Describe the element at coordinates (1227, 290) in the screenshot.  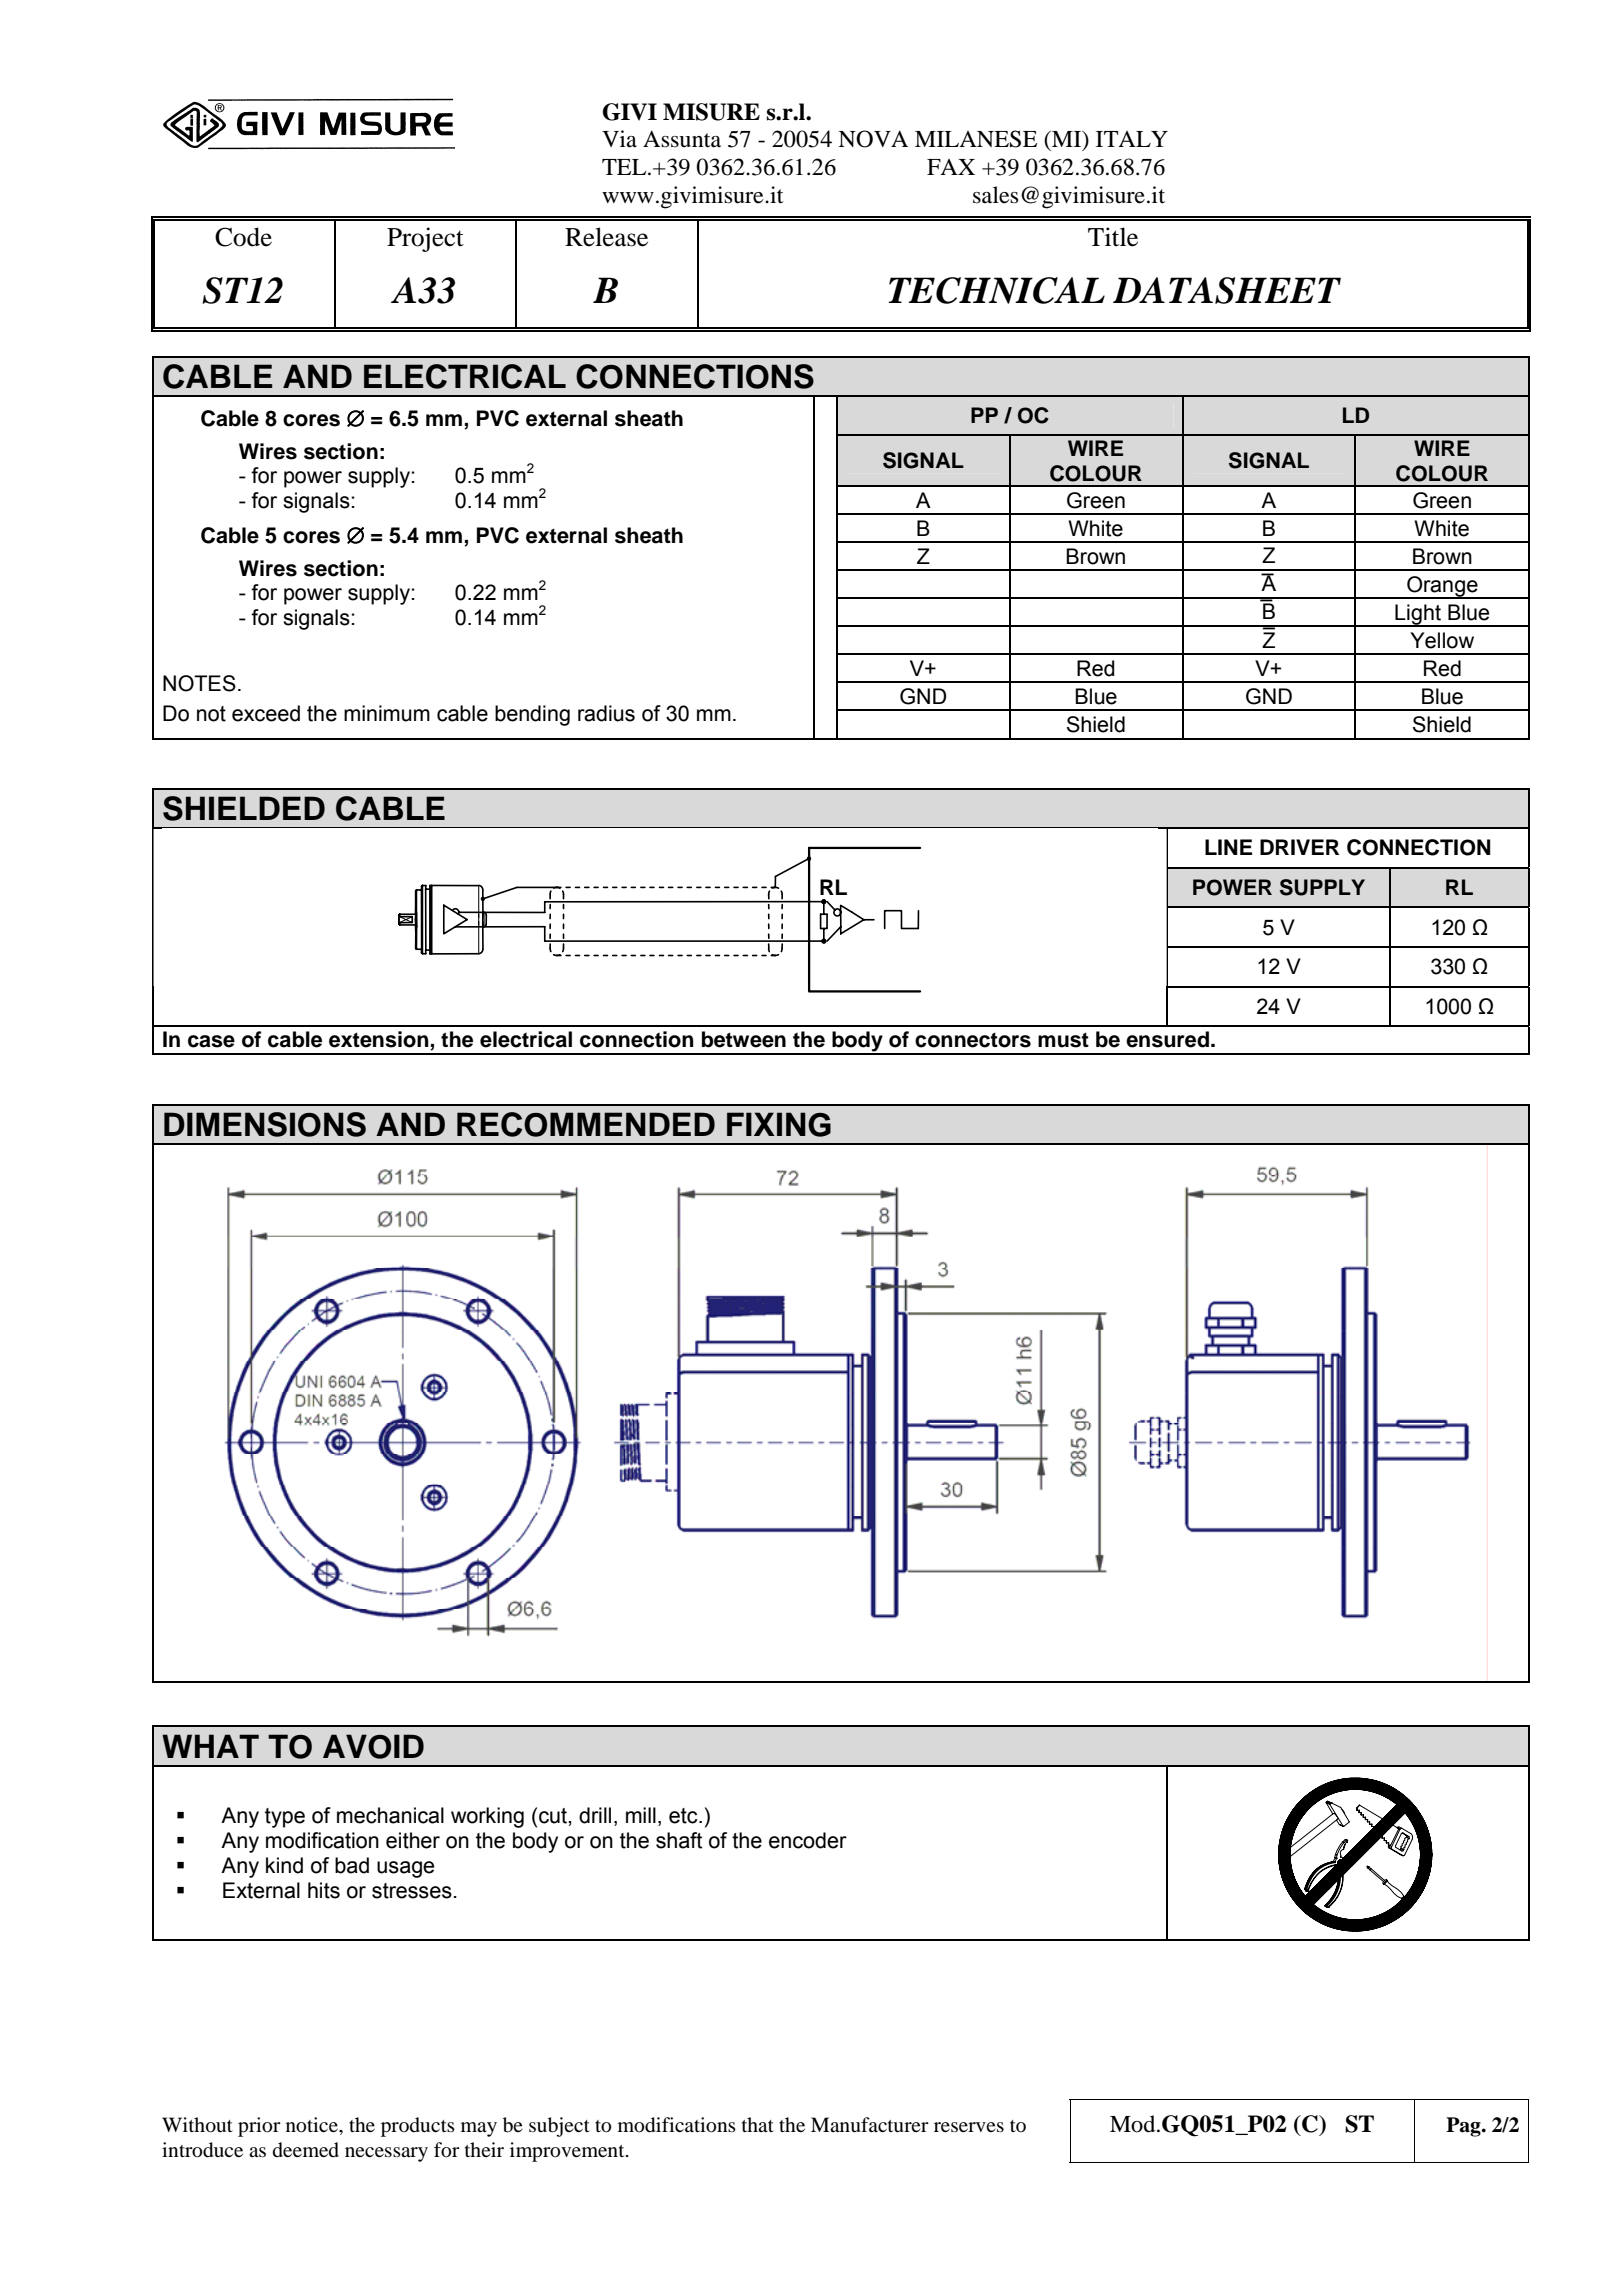
I see `DATASHEET` at that location.
